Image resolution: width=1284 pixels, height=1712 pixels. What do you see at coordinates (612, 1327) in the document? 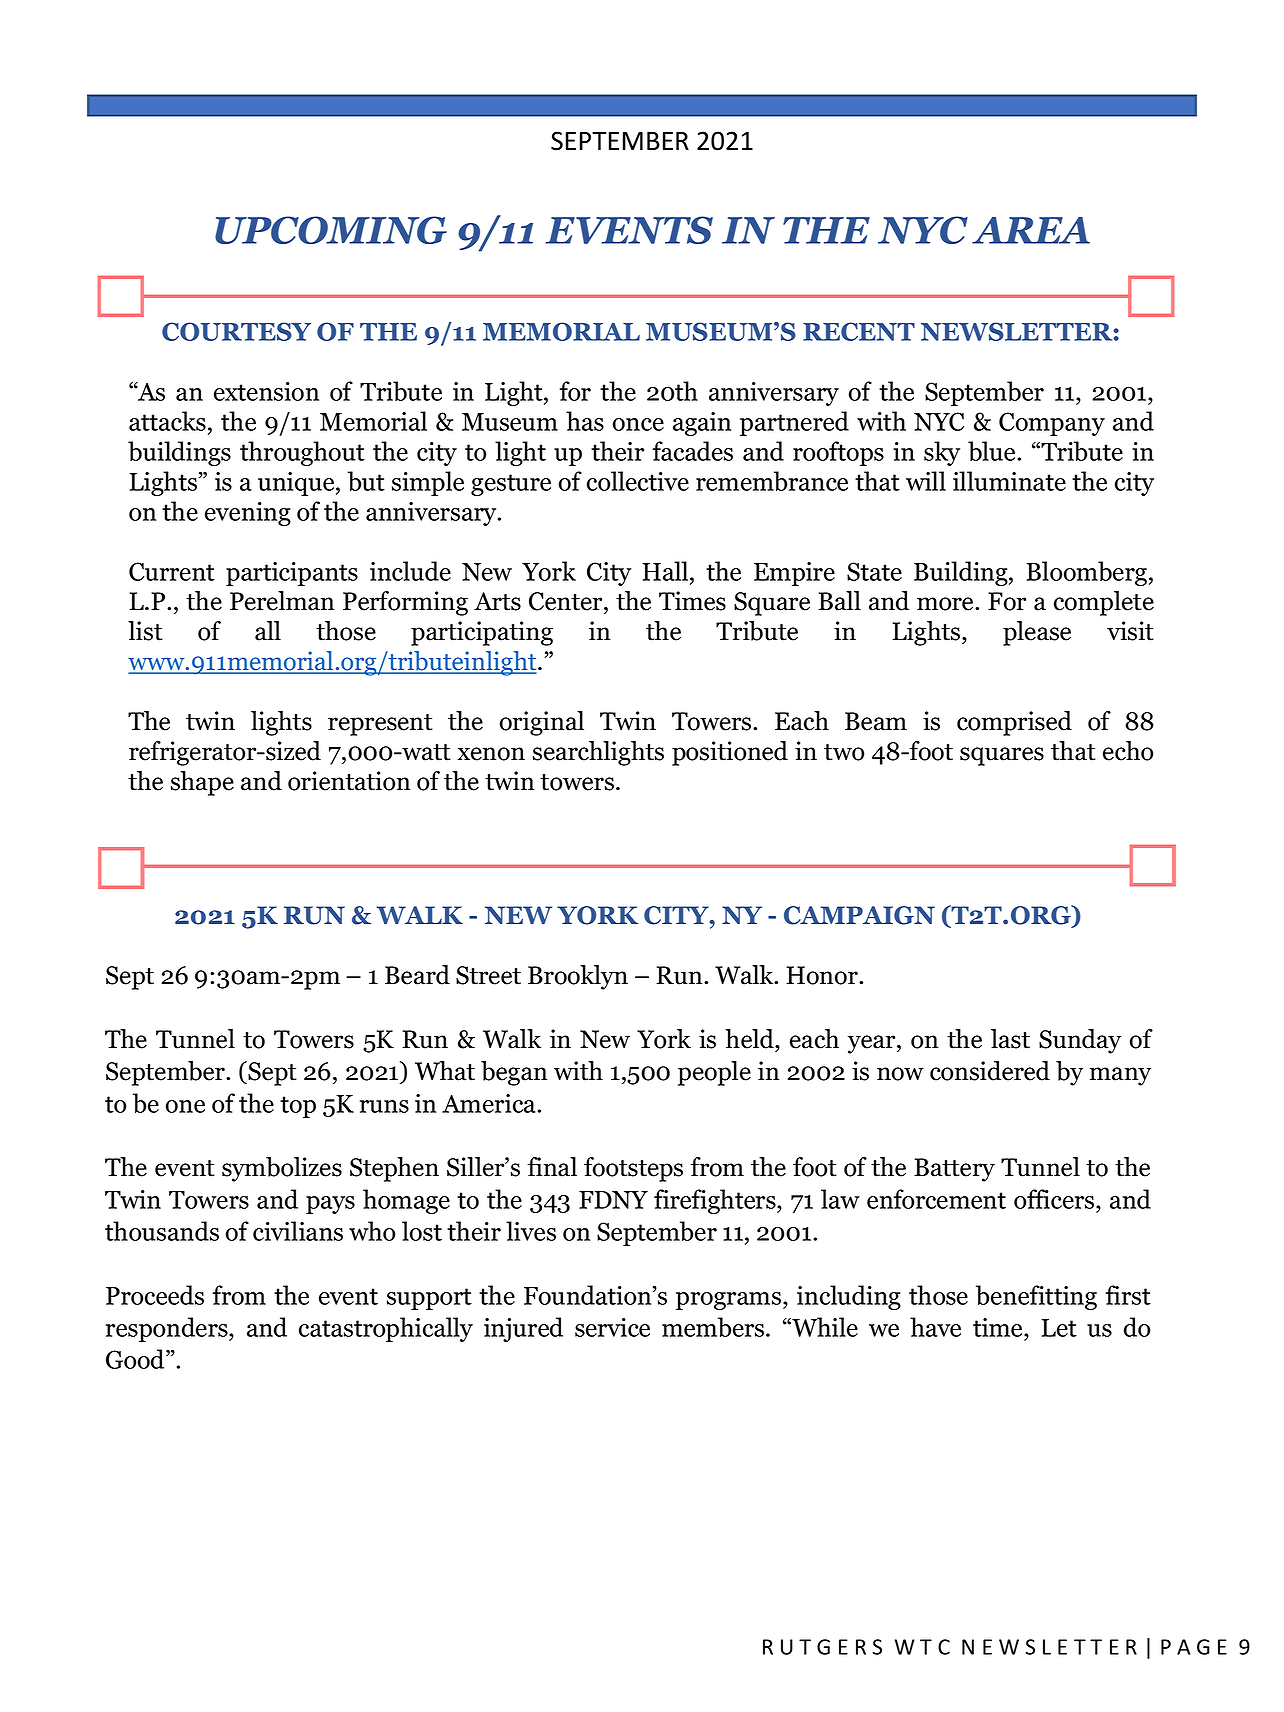
I see `service` at bounding box center [612, 1327].
